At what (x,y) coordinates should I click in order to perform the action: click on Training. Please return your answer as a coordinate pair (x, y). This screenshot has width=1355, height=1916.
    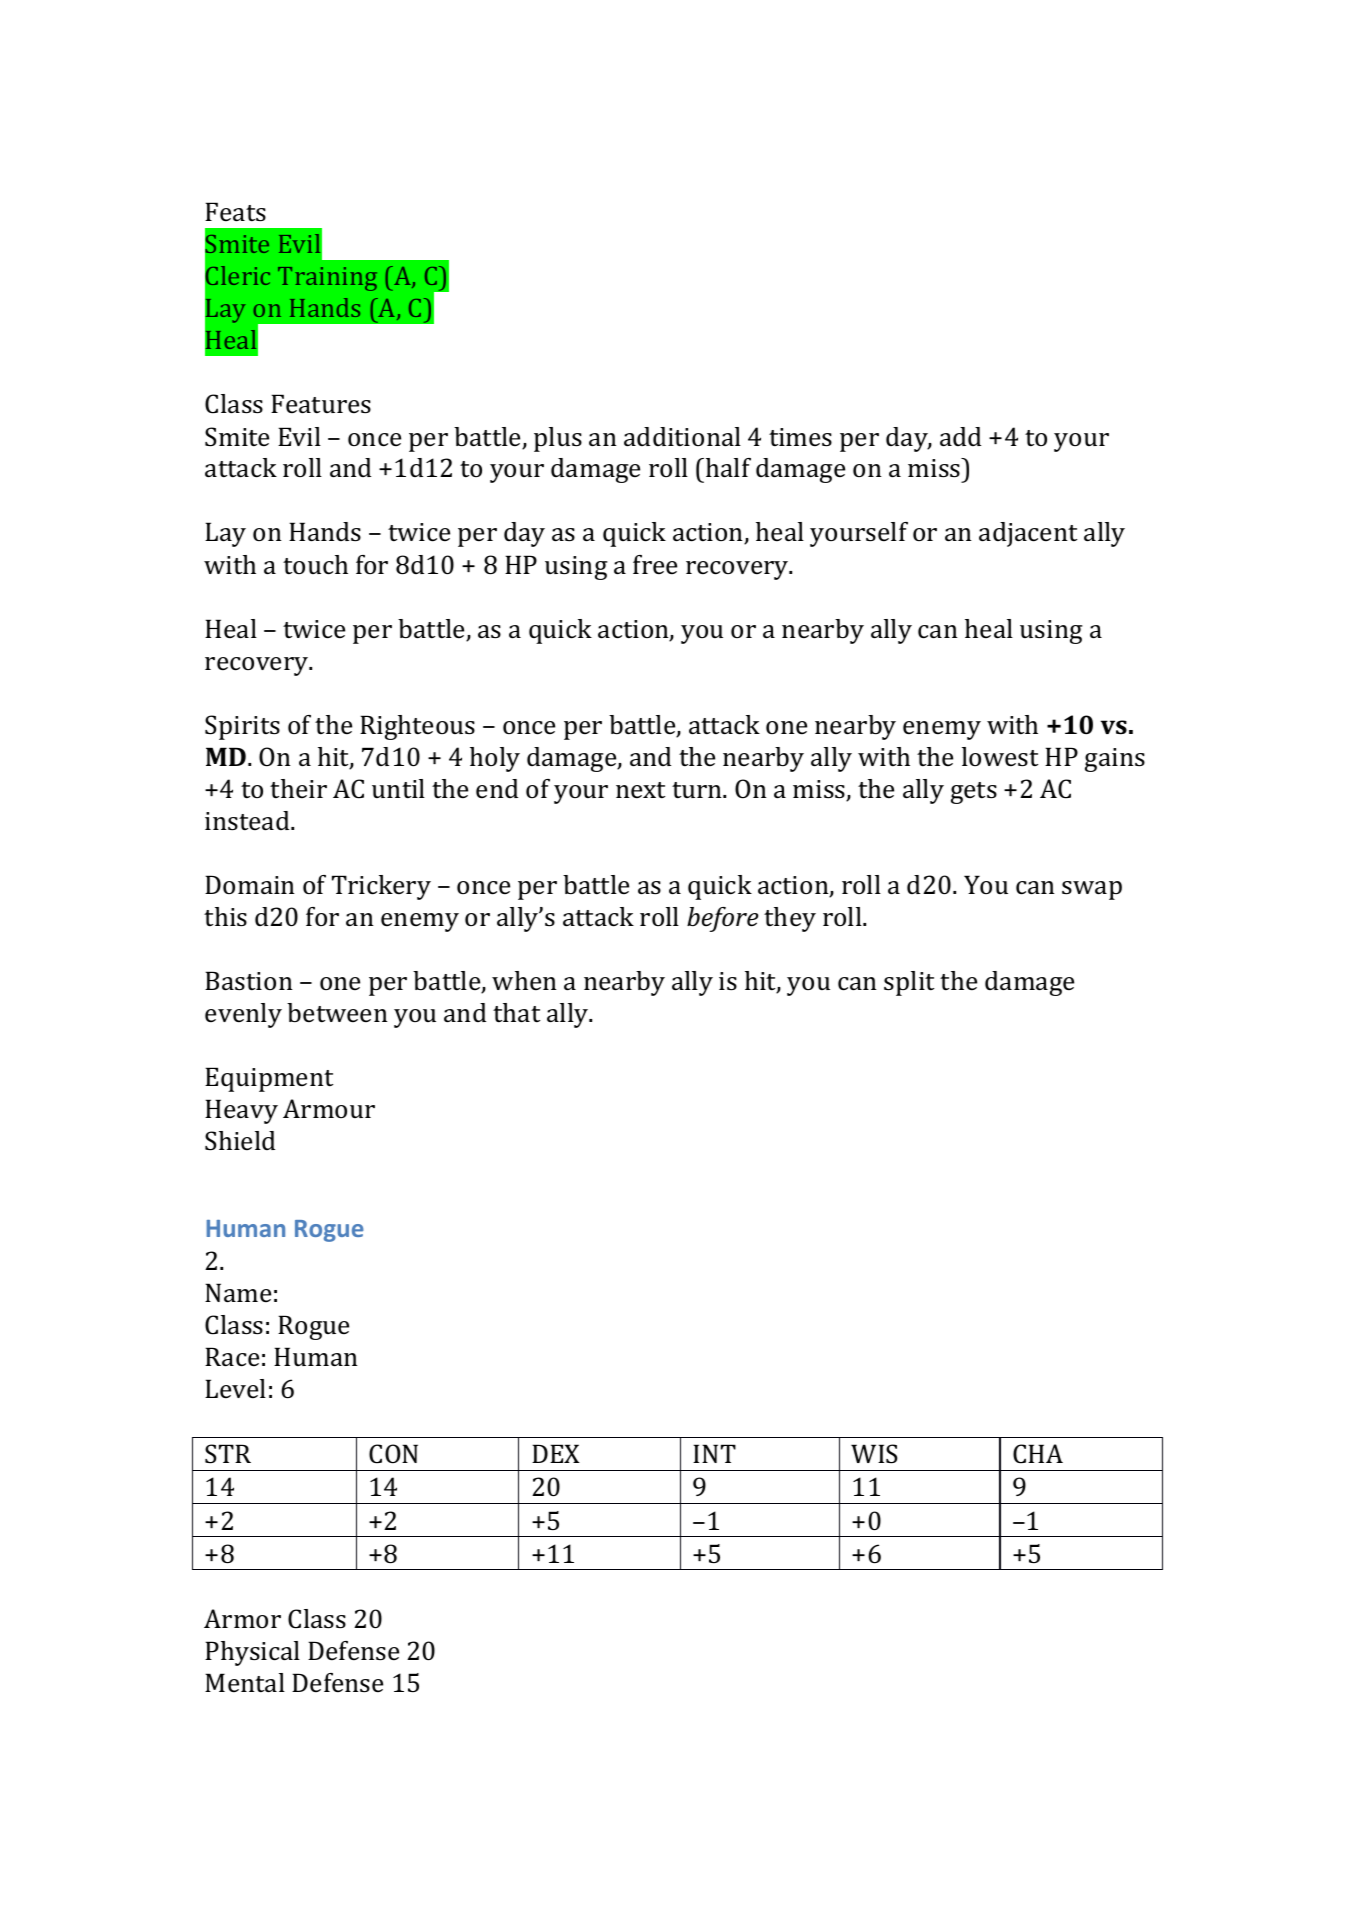
    Looking at the image, I should click on (327, 279).
